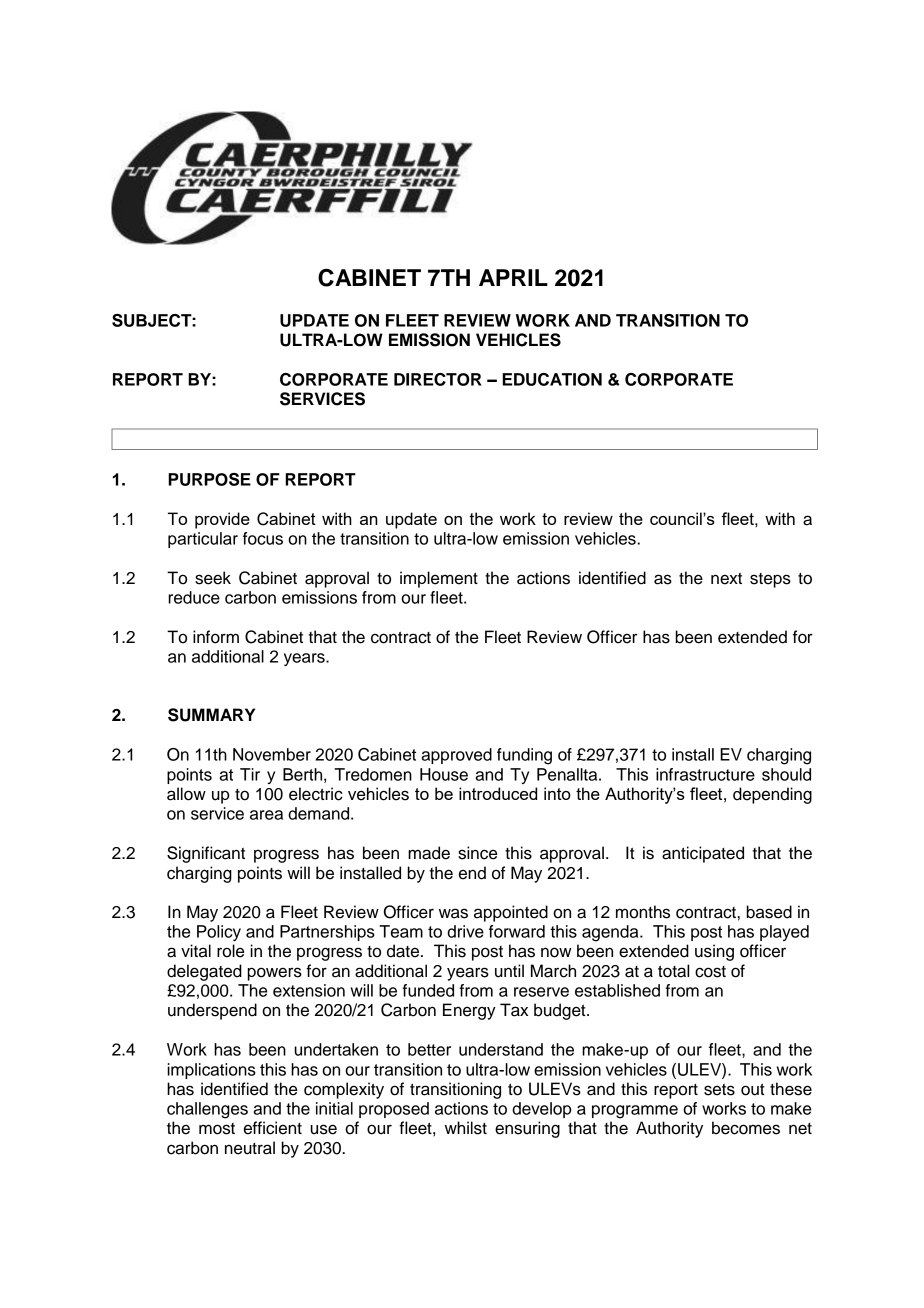 Image resolution: width=924 pixels, height=1308 pixels. I want to click on DIRECTOR, so click(438, 379).
